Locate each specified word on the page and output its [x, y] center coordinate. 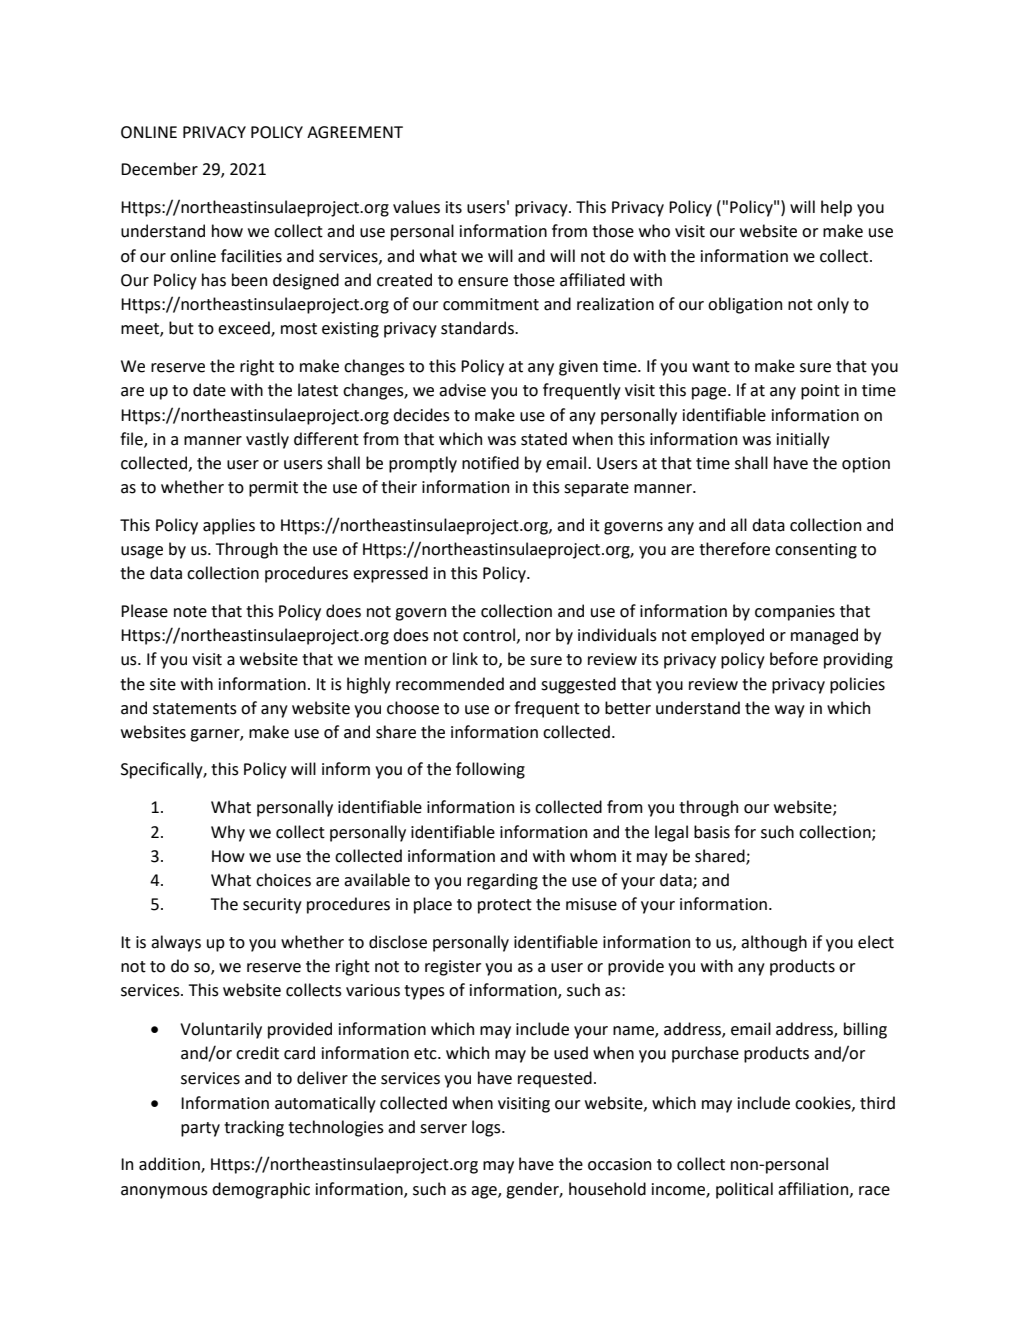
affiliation [814, 1189]
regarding [502, 881]
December [159, 169]
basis [712, 832]
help [836, 208]
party [200, 1129]
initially [803, 440]
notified [490, 463]
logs [487, 1128]
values [416, 207]
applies [229, 526]
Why [228, 833]
